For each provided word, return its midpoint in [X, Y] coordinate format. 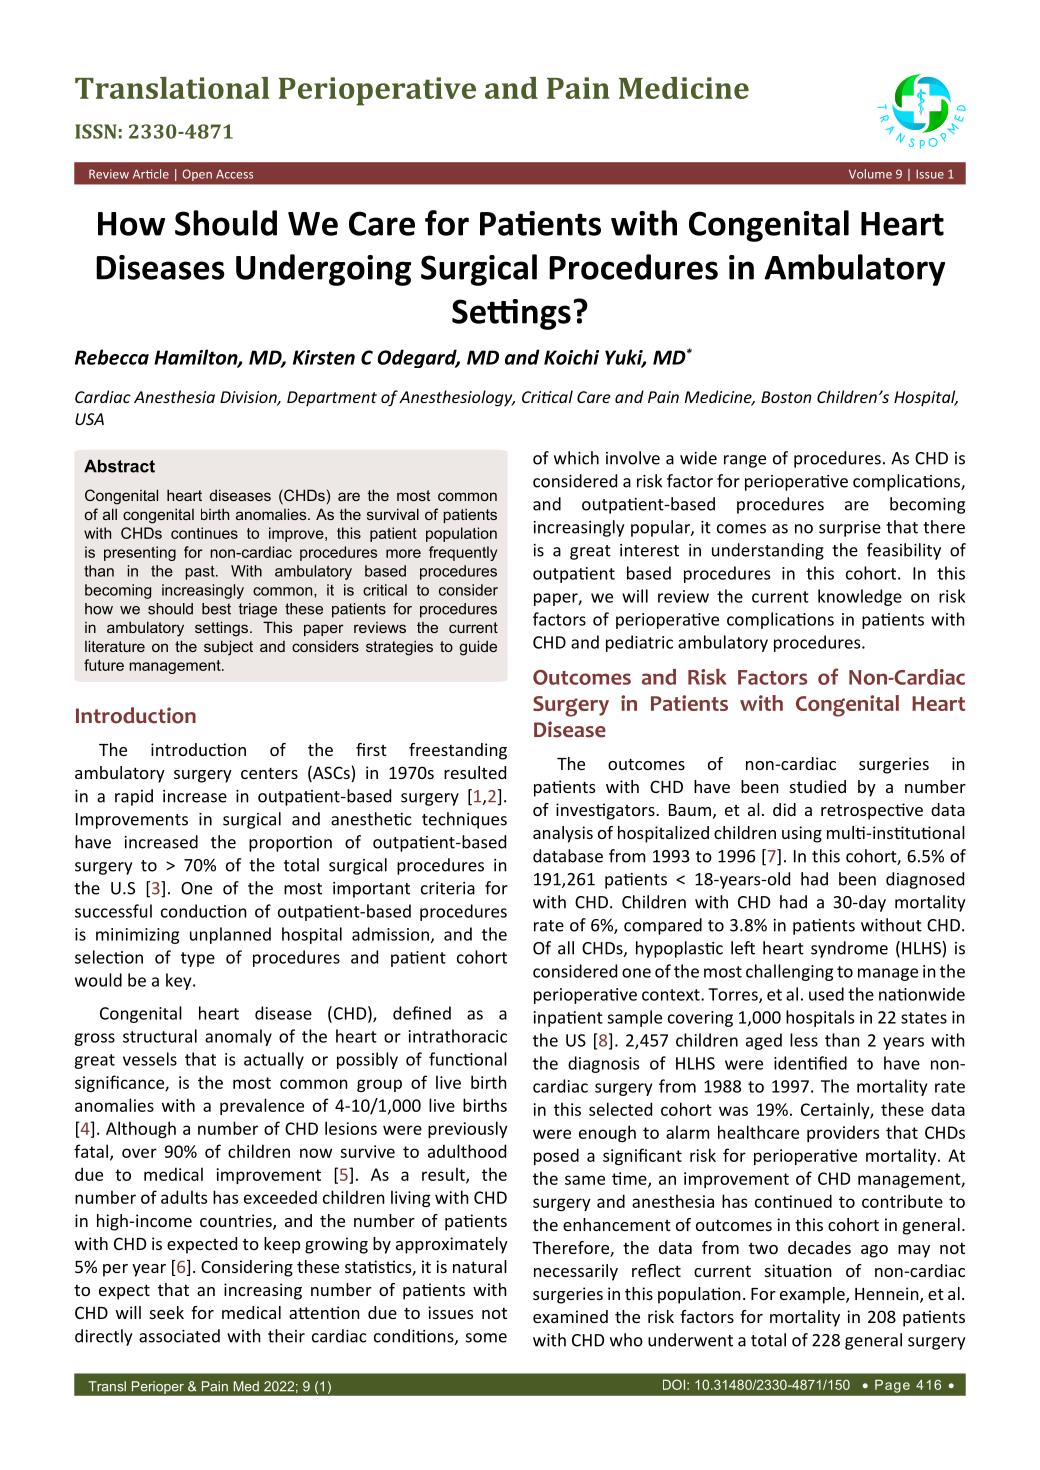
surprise [850, 529]
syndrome [849, 949]
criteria [448, 888]
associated [179, 1336]
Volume [870, 174]
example [813, 1295]
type [198, 959]
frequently [463, 553]
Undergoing [323, 270]
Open [197, 175]
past [201, 573]
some [486, 1338]
